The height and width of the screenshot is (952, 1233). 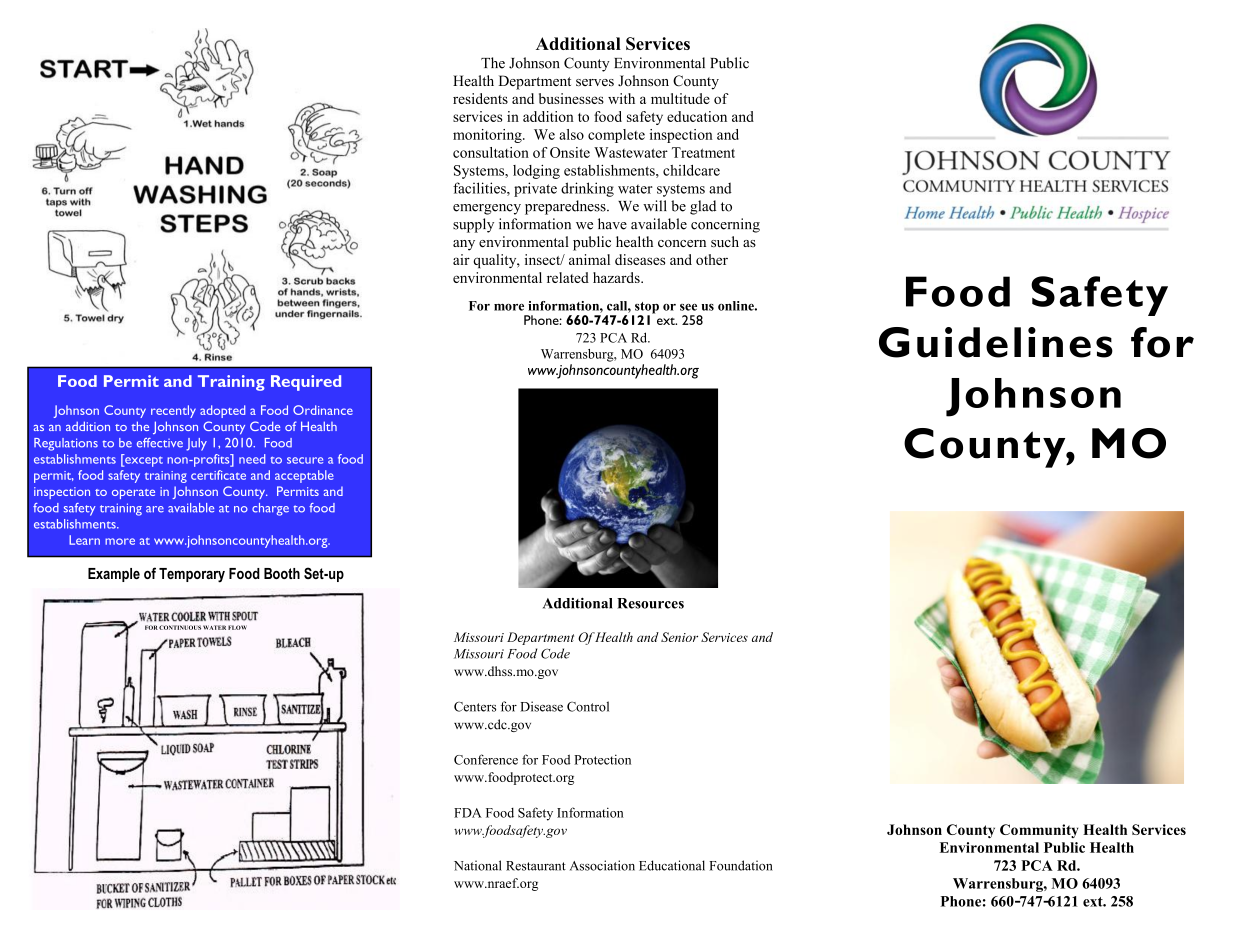 What do you see at coordinates (996, 342) in the screenshot?
I see `Guidelines` at bounding box center [996, 342].
